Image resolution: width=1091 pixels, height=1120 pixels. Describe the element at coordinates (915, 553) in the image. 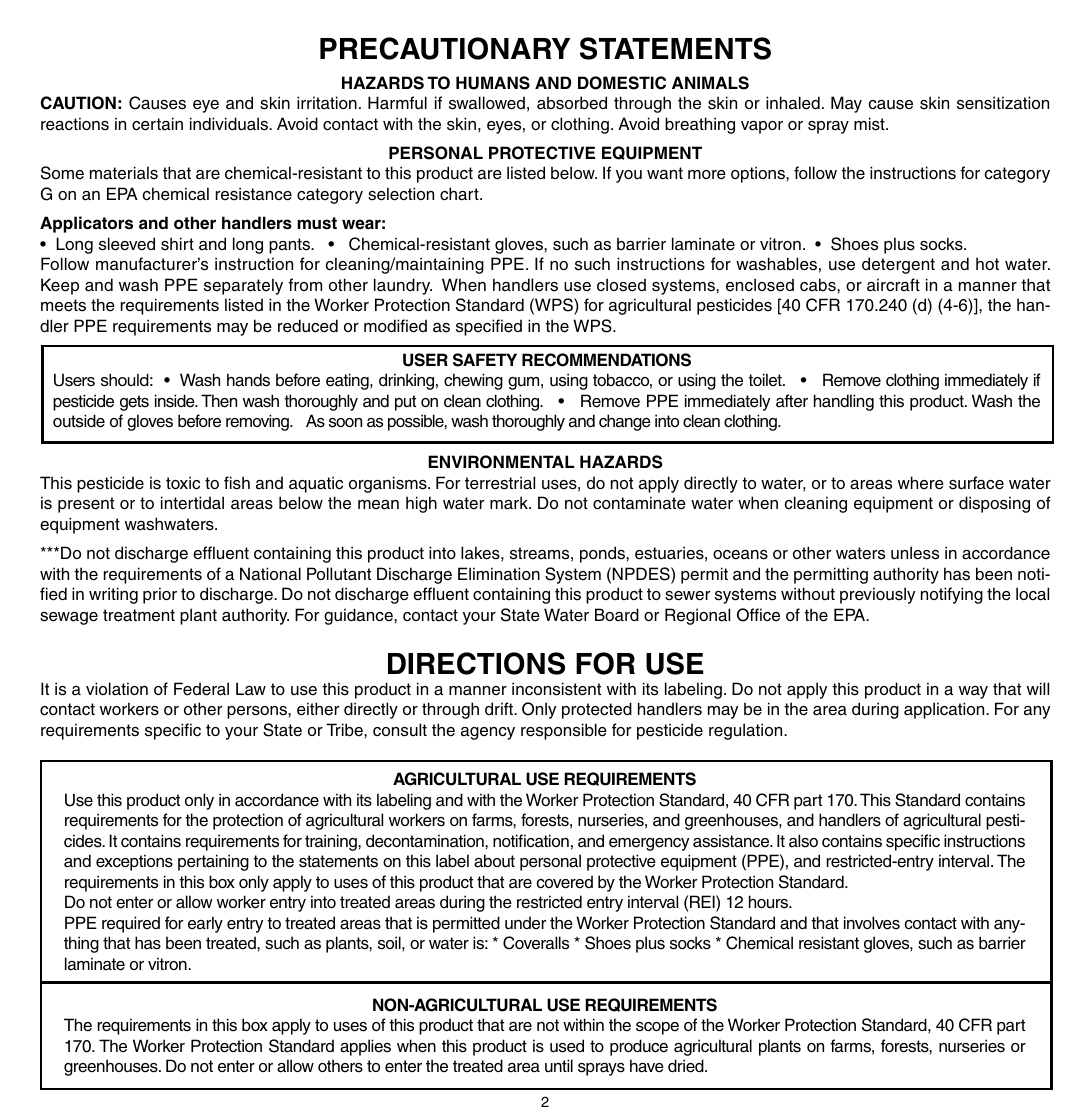

I see `unless` at that location.
